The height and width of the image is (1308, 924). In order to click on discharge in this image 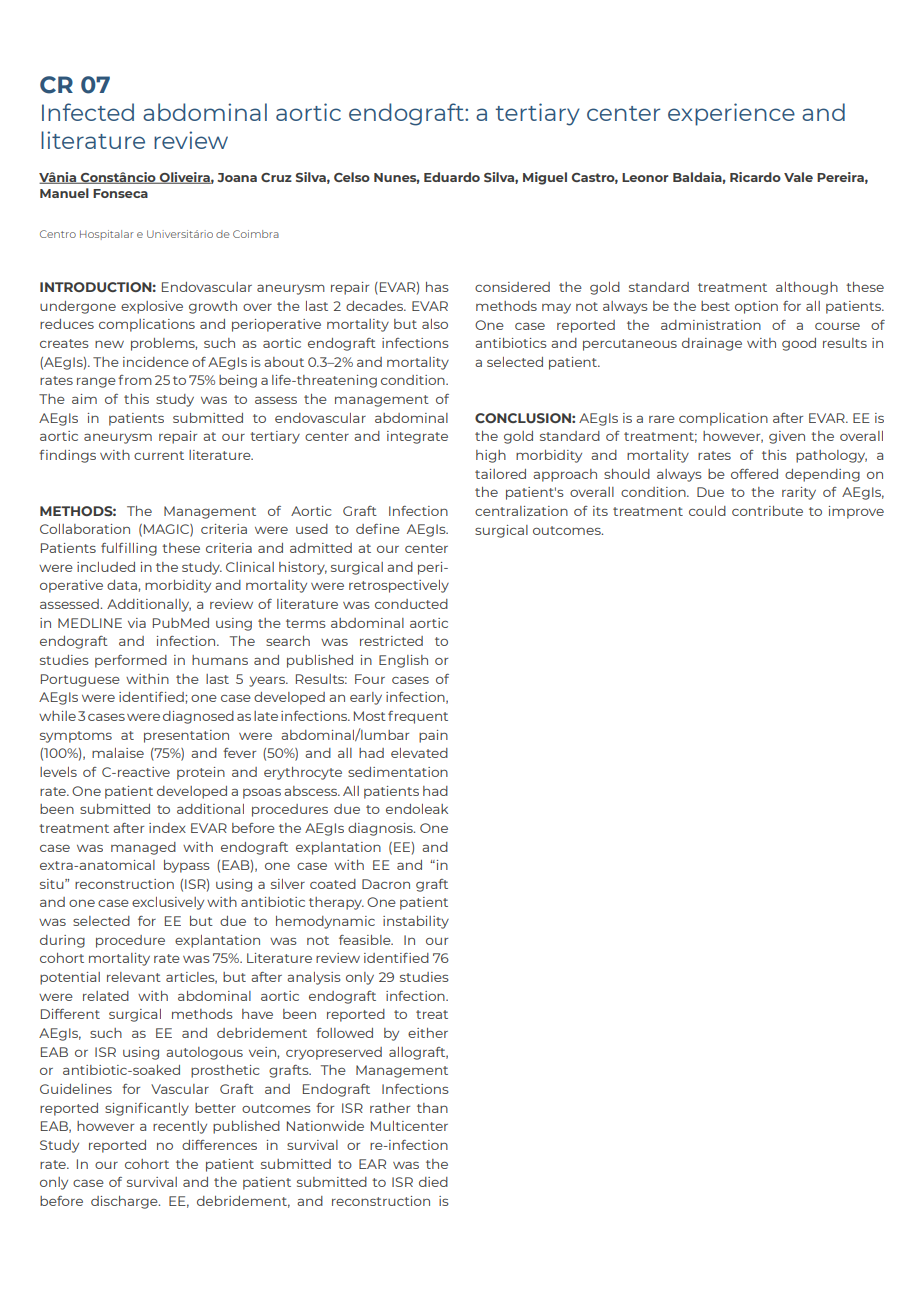, I will do `click(125, 1202)`.
